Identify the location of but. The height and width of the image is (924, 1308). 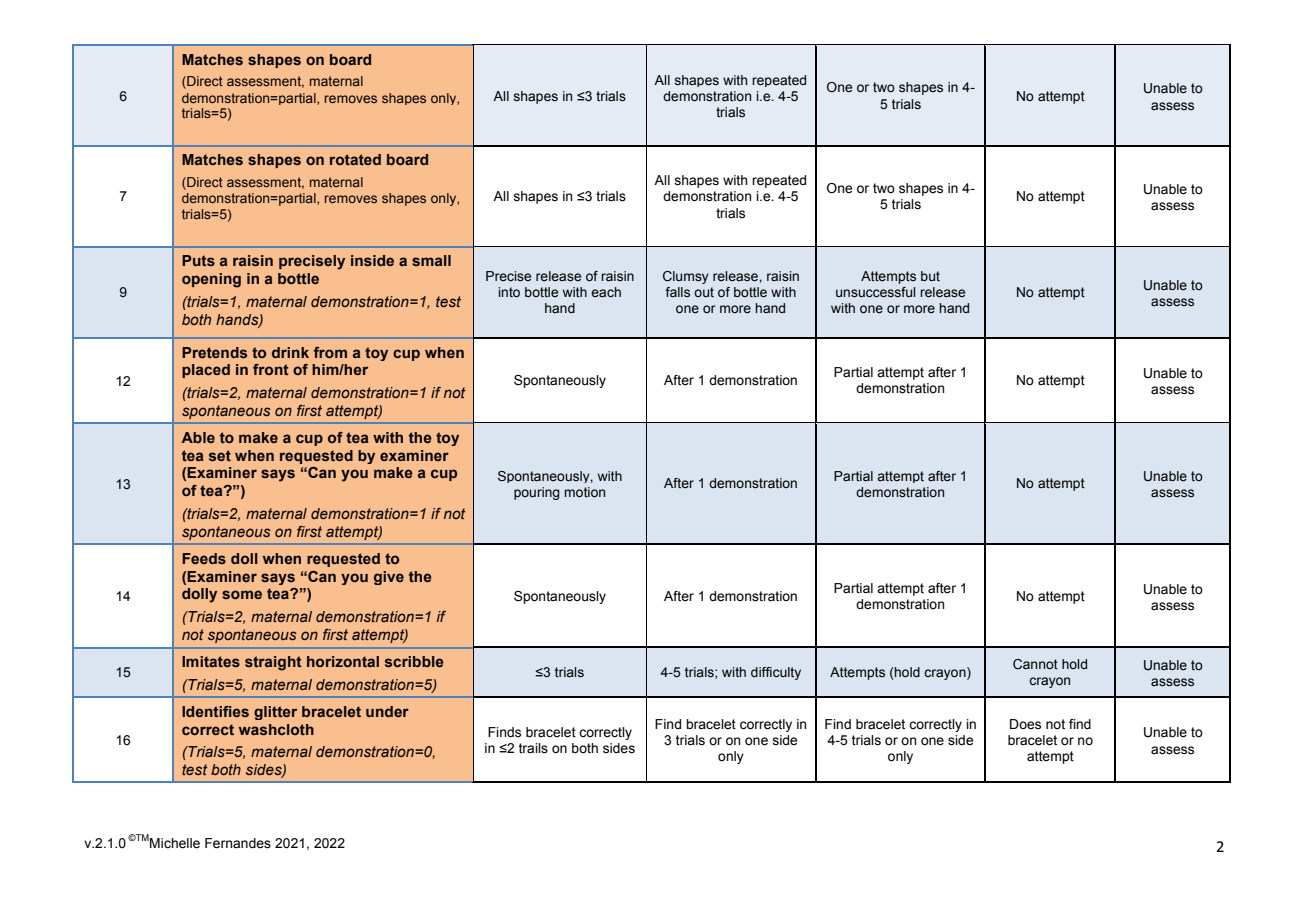
(930, 276).
